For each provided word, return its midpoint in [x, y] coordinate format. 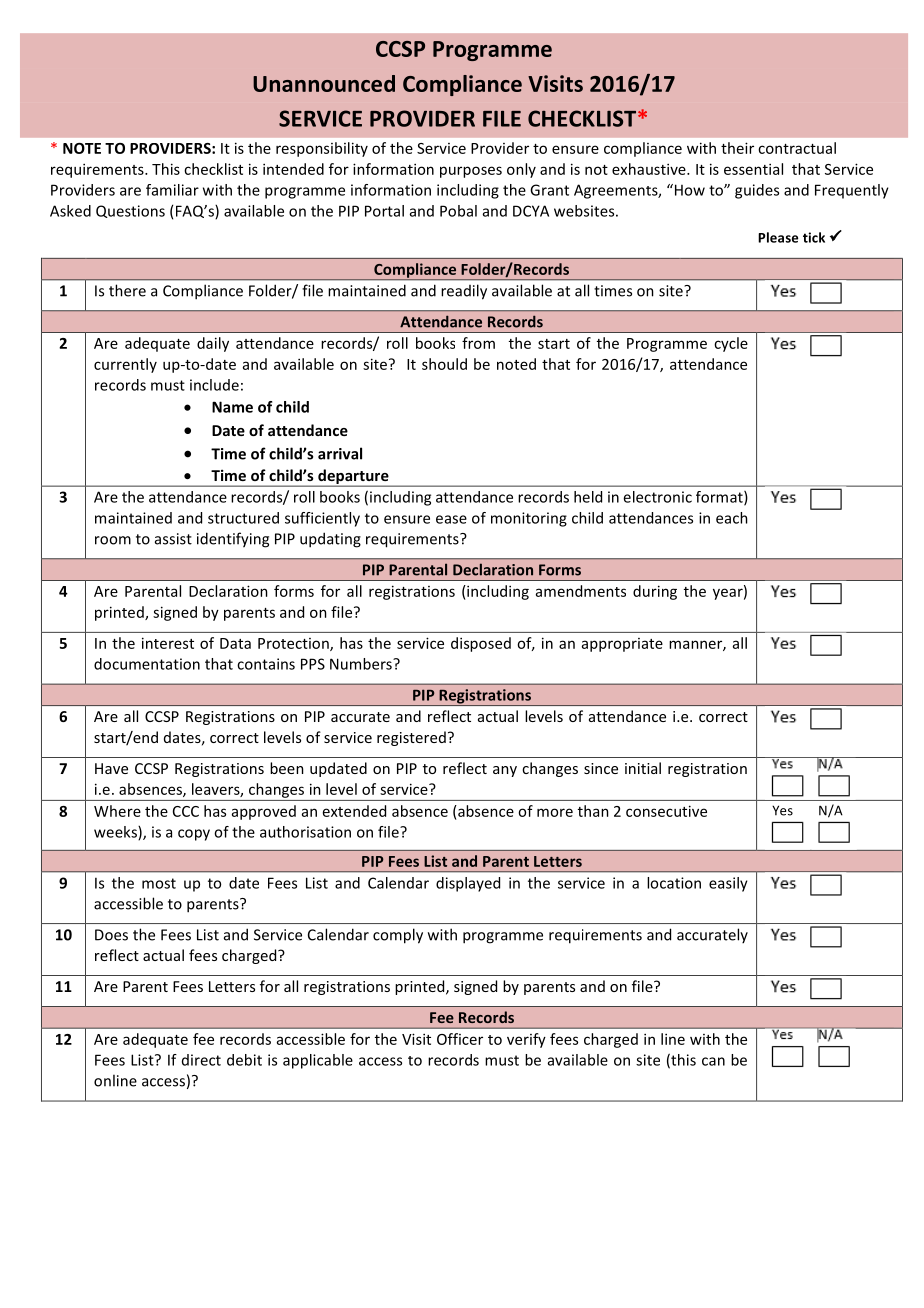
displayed [468, 884]
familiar [172, 190]
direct [201, 1060]
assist [173, 539]
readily [464, 292]
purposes [471, 172]
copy [194, 835]
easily [728, 884]
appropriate [622, 645]
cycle [731, 344]
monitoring [529, 519]
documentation [147, 664]
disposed [481, 644]
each [732, 518]
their [737, 148]
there [127, 290]
